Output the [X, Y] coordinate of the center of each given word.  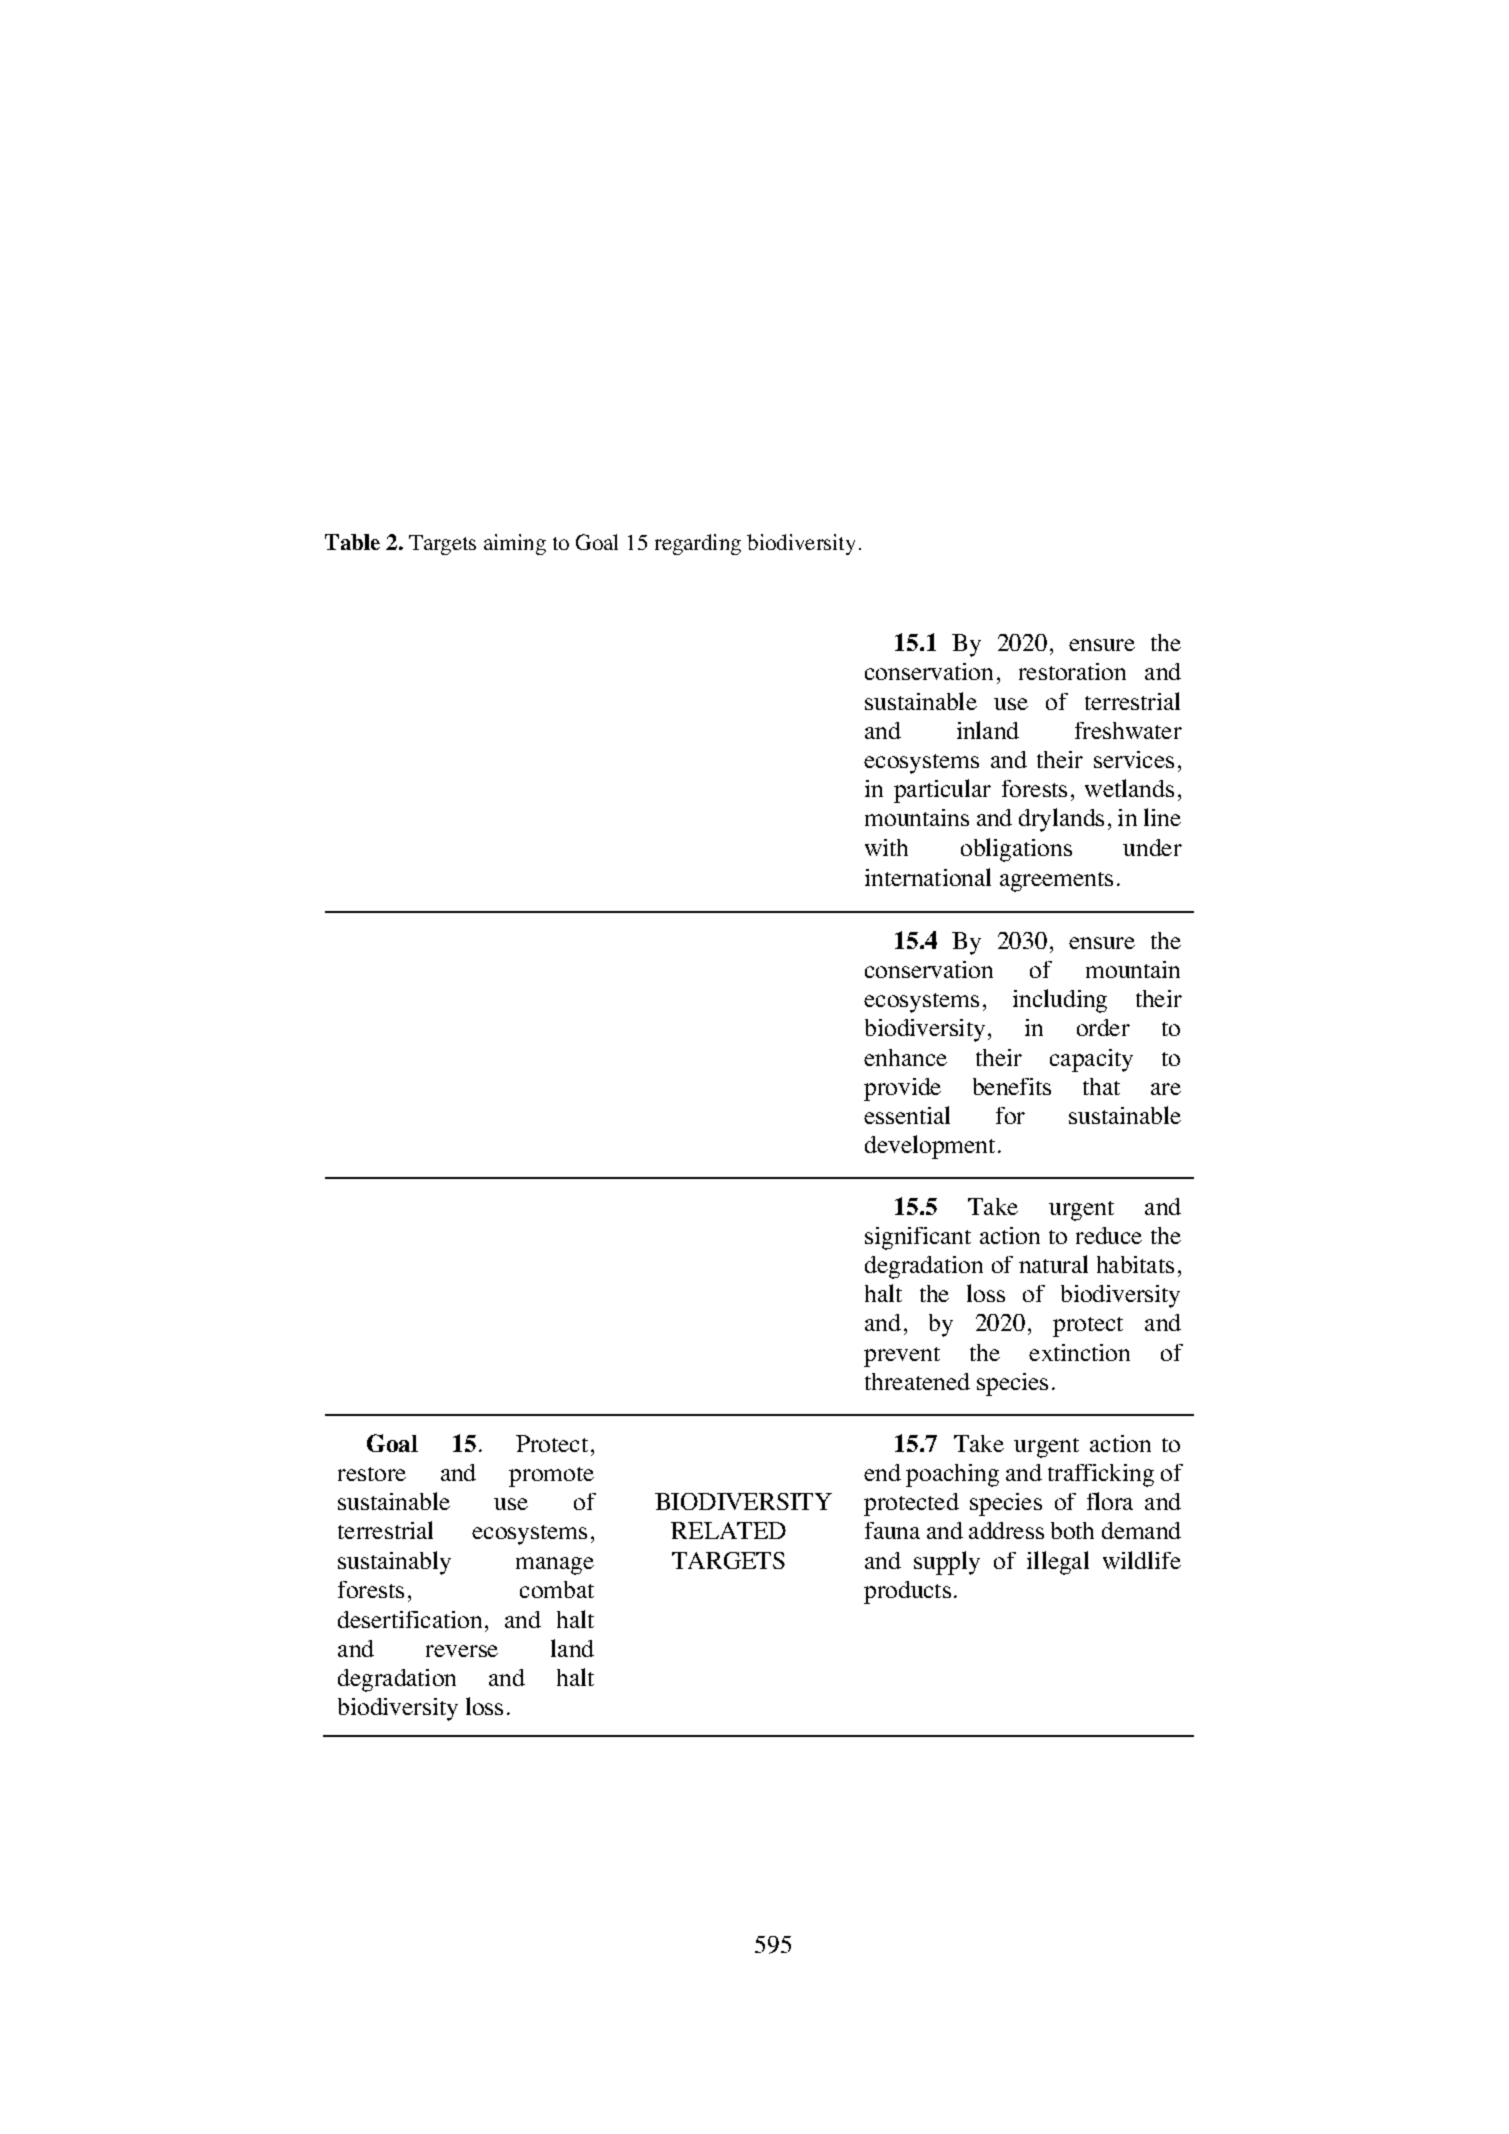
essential [907, 1115]
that [1101, 1086]
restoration [1072, 671]
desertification [410, 1619]
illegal [1058, 1563]
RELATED [728, 1530]
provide [902, 1089]
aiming [515, 544]
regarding [698, 544]
